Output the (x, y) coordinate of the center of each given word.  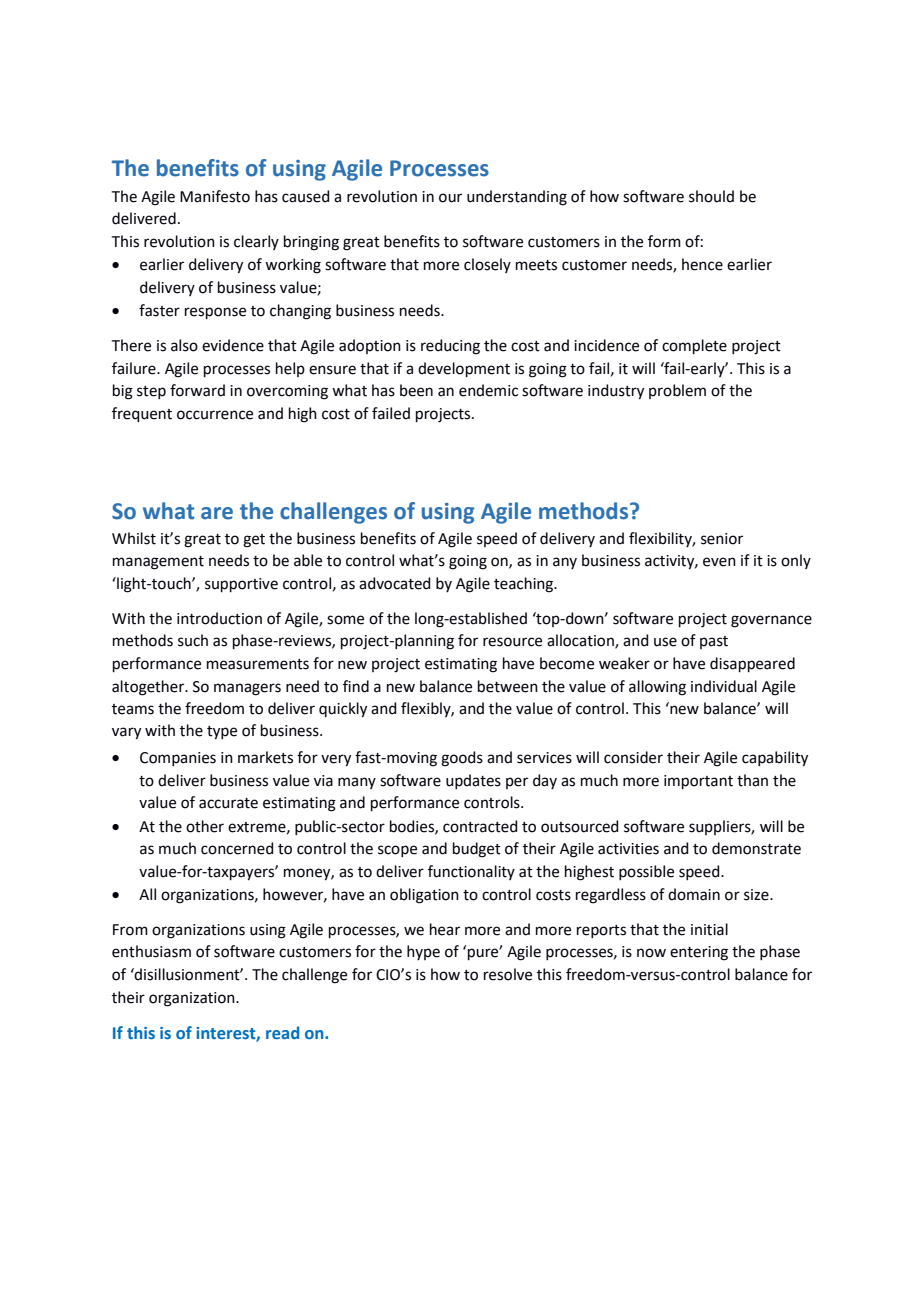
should (711, 196)
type (222, 733)
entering (699, 953)
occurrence (215, 415)
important (698, 782)
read (282, 1032)
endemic (488, 390)
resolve (508, 974)
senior (722, 539)
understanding (517, 198)
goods (462, 759)
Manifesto (215, 196)
